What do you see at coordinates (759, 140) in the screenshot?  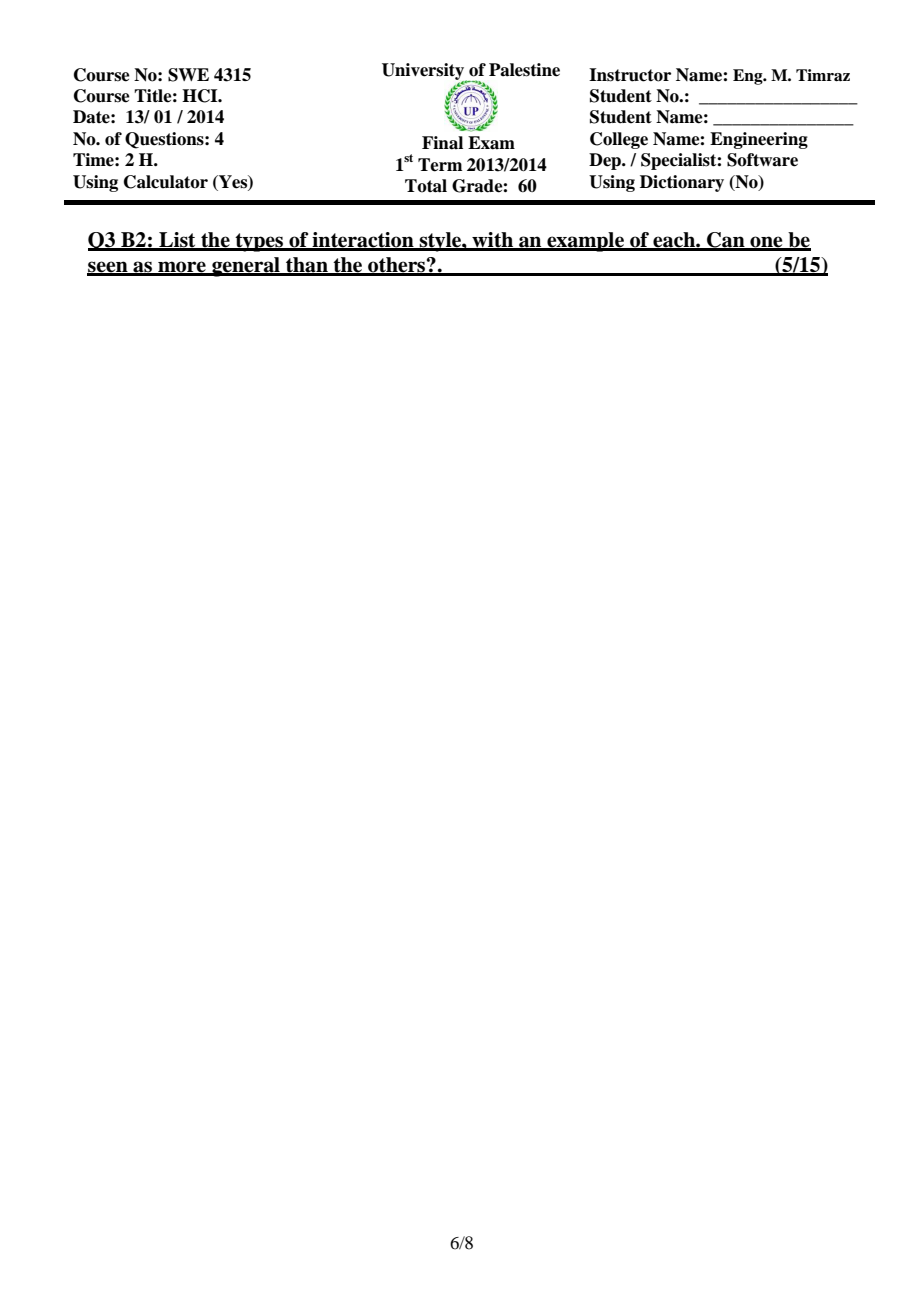 I see `Engineering` at bounding box center [759, 140].
